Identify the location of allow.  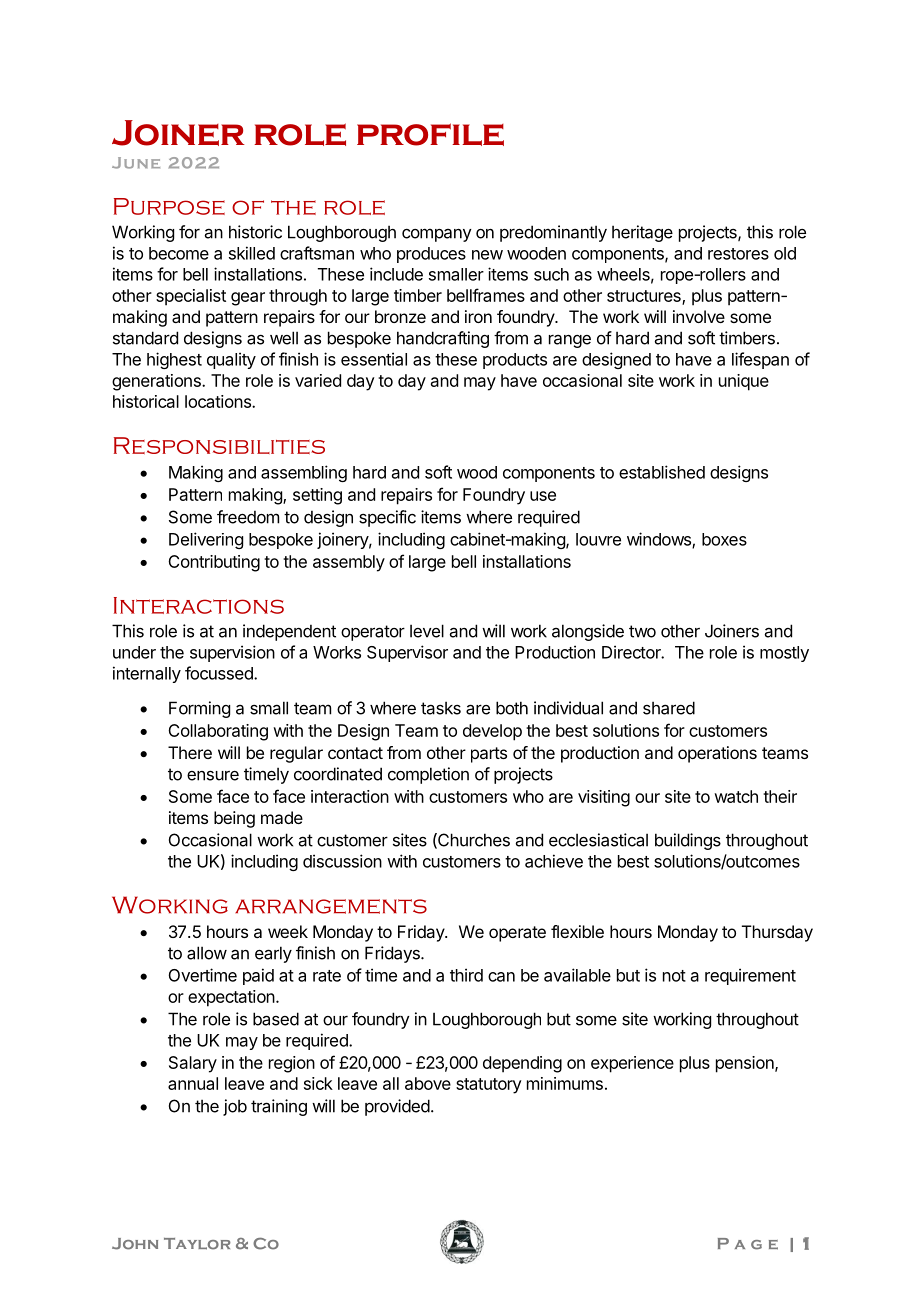
(207, 953).
